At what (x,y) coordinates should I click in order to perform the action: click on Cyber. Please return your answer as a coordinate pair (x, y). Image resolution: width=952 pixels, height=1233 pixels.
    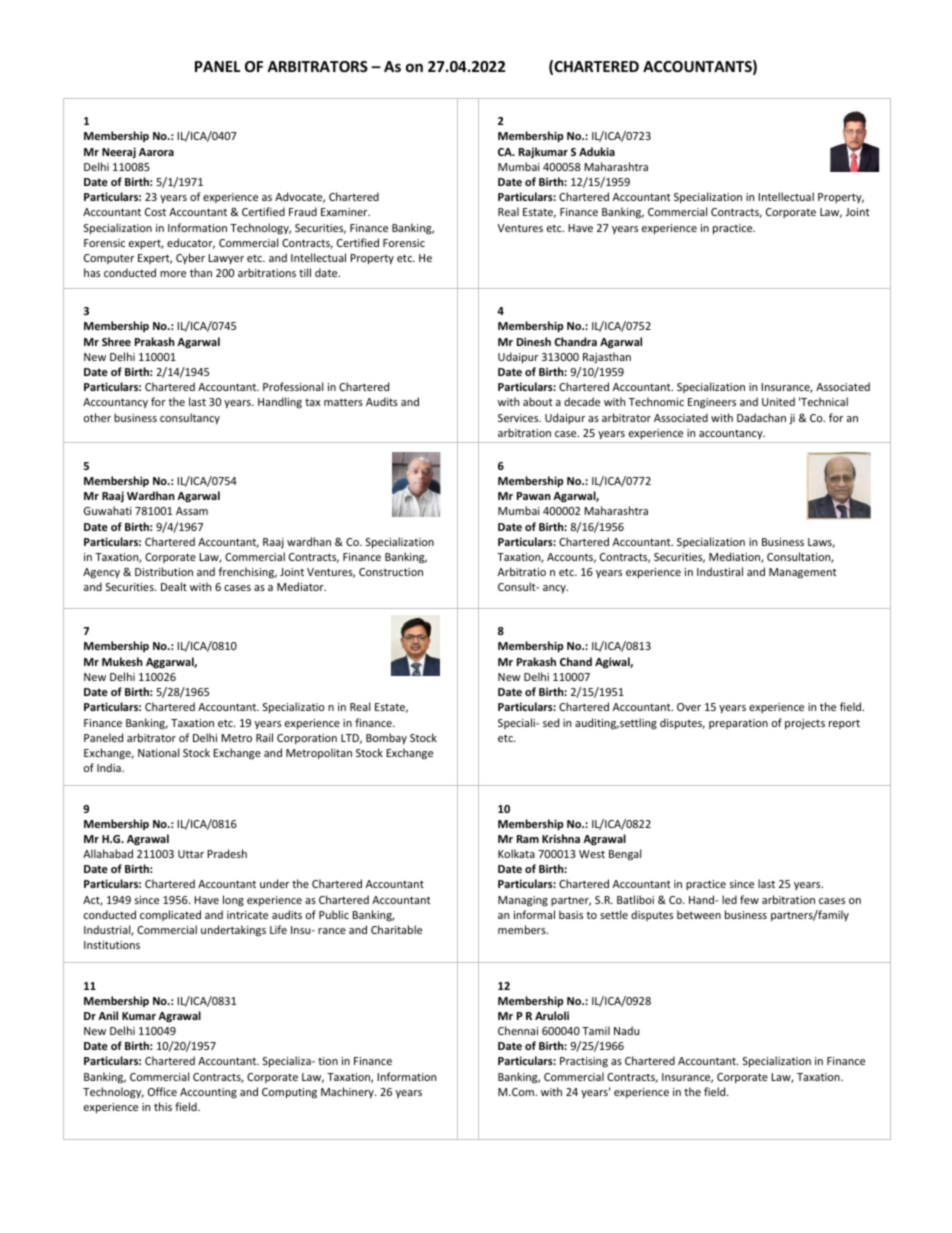
    Looking at the image, I should click on (190, 258).
